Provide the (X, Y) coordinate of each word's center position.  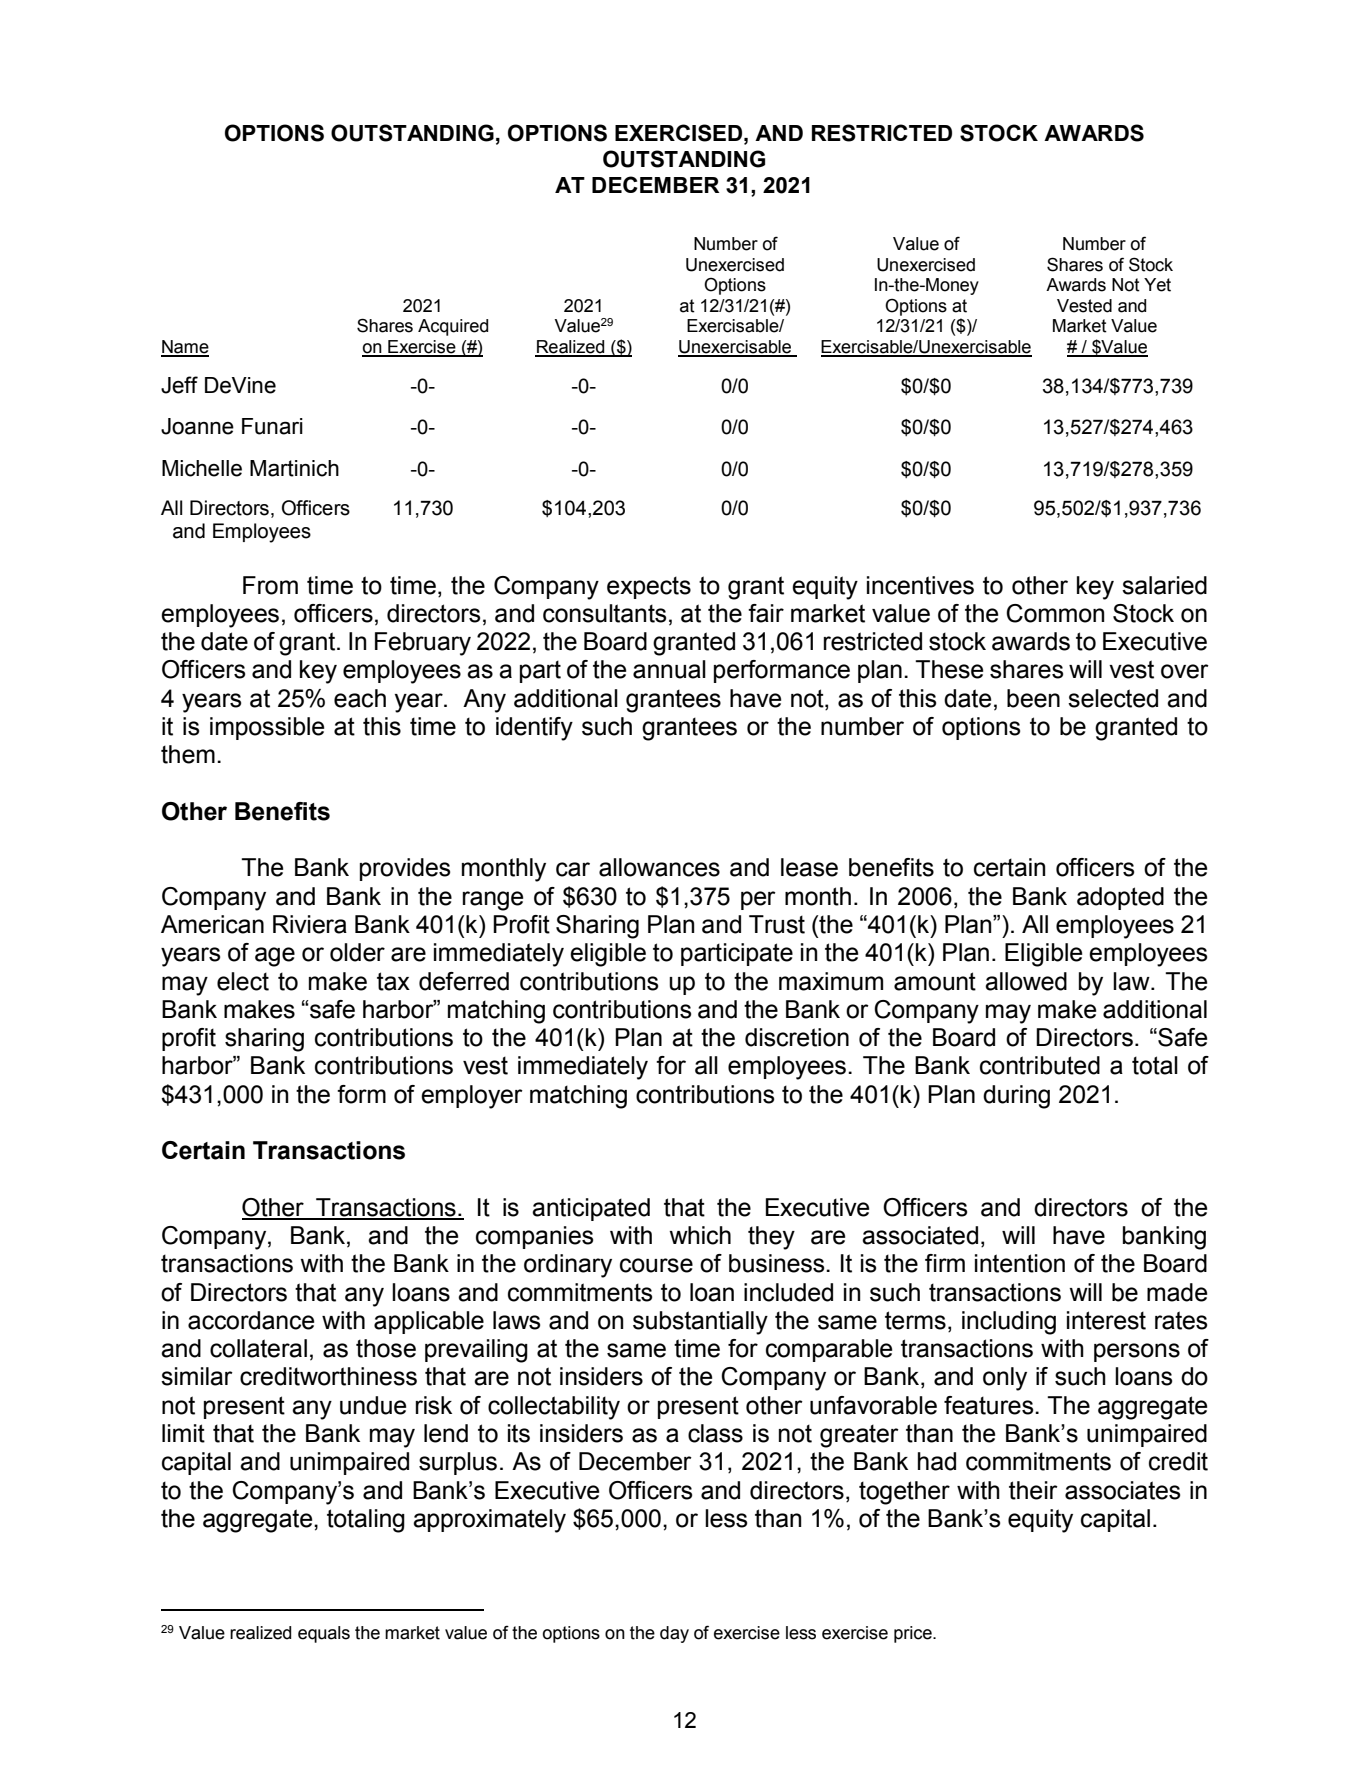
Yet (1157, 285)
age (275, 957)
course (656, 1265)
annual (669, 669)
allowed (1026, 981)
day (674, 1634)
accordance (251, 1320)
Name (185, 348)
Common (1055, 613)
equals (324, 1634)
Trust (777, 924)
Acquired (453, 327)
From (270, 585)
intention (1020, 1263)
